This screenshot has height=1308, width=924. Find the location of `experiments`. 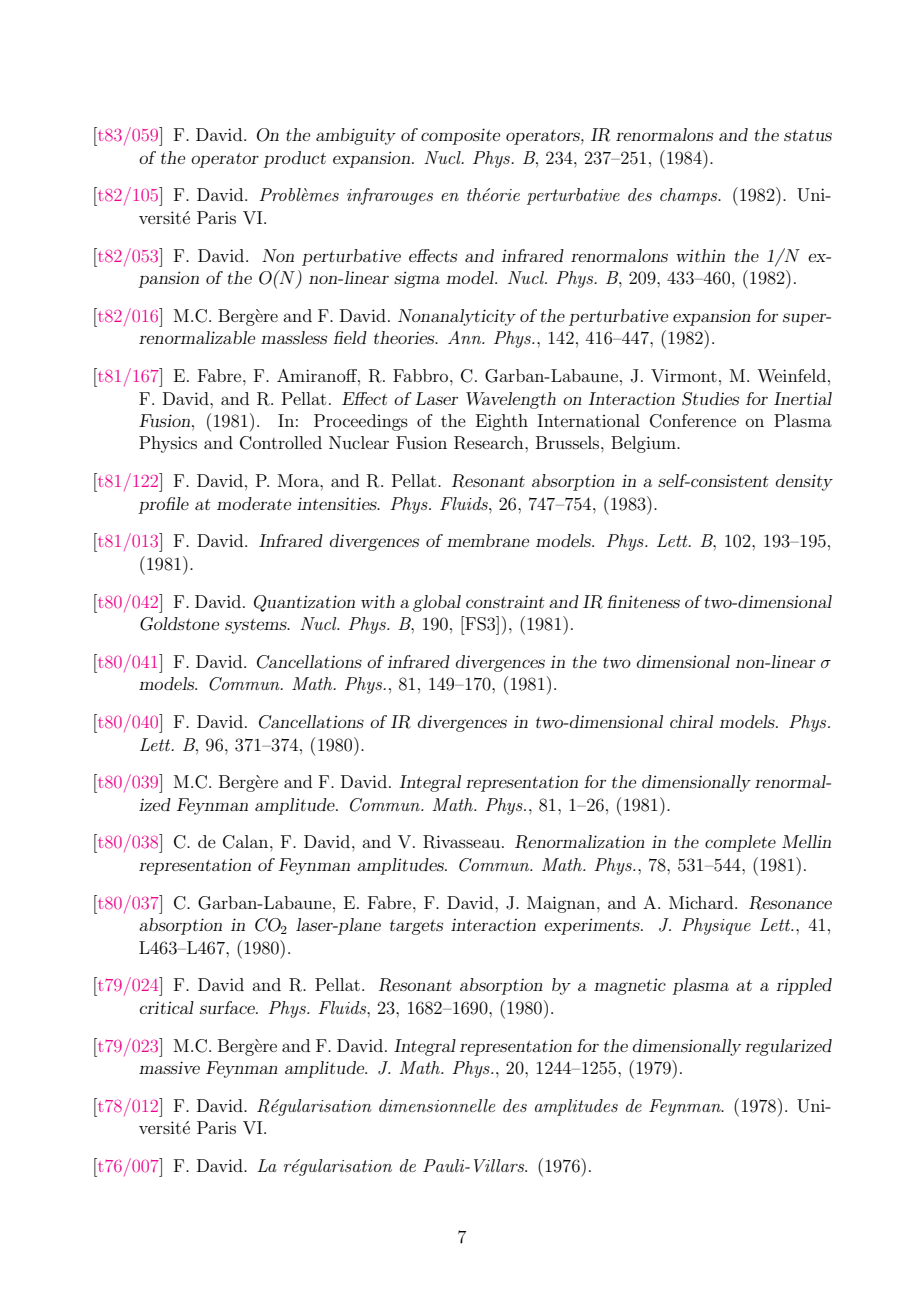

experiments is located at coordinates (593, 926).
